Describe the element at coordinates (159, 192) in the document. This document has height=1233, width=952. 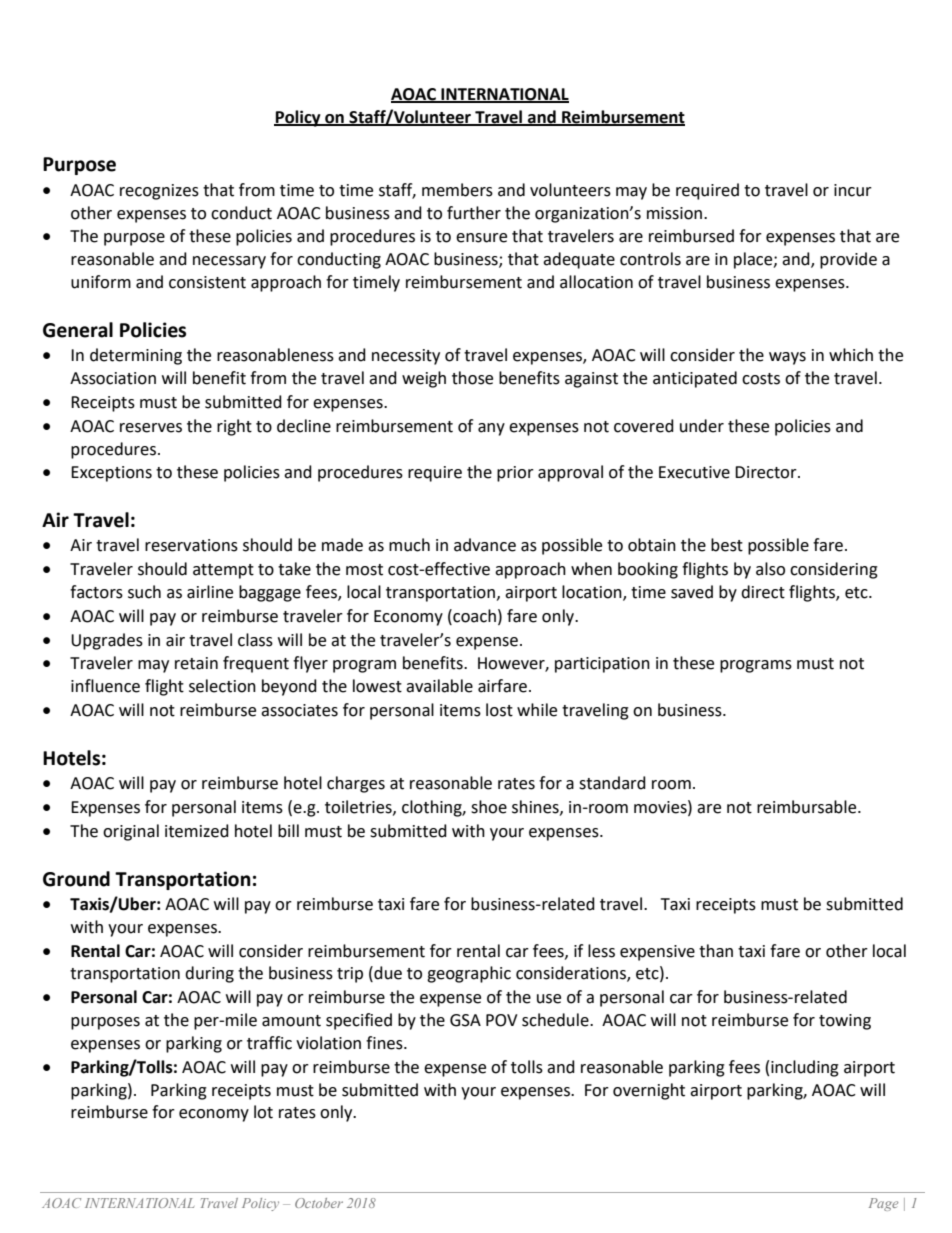
I see `recognizes` at that location.
